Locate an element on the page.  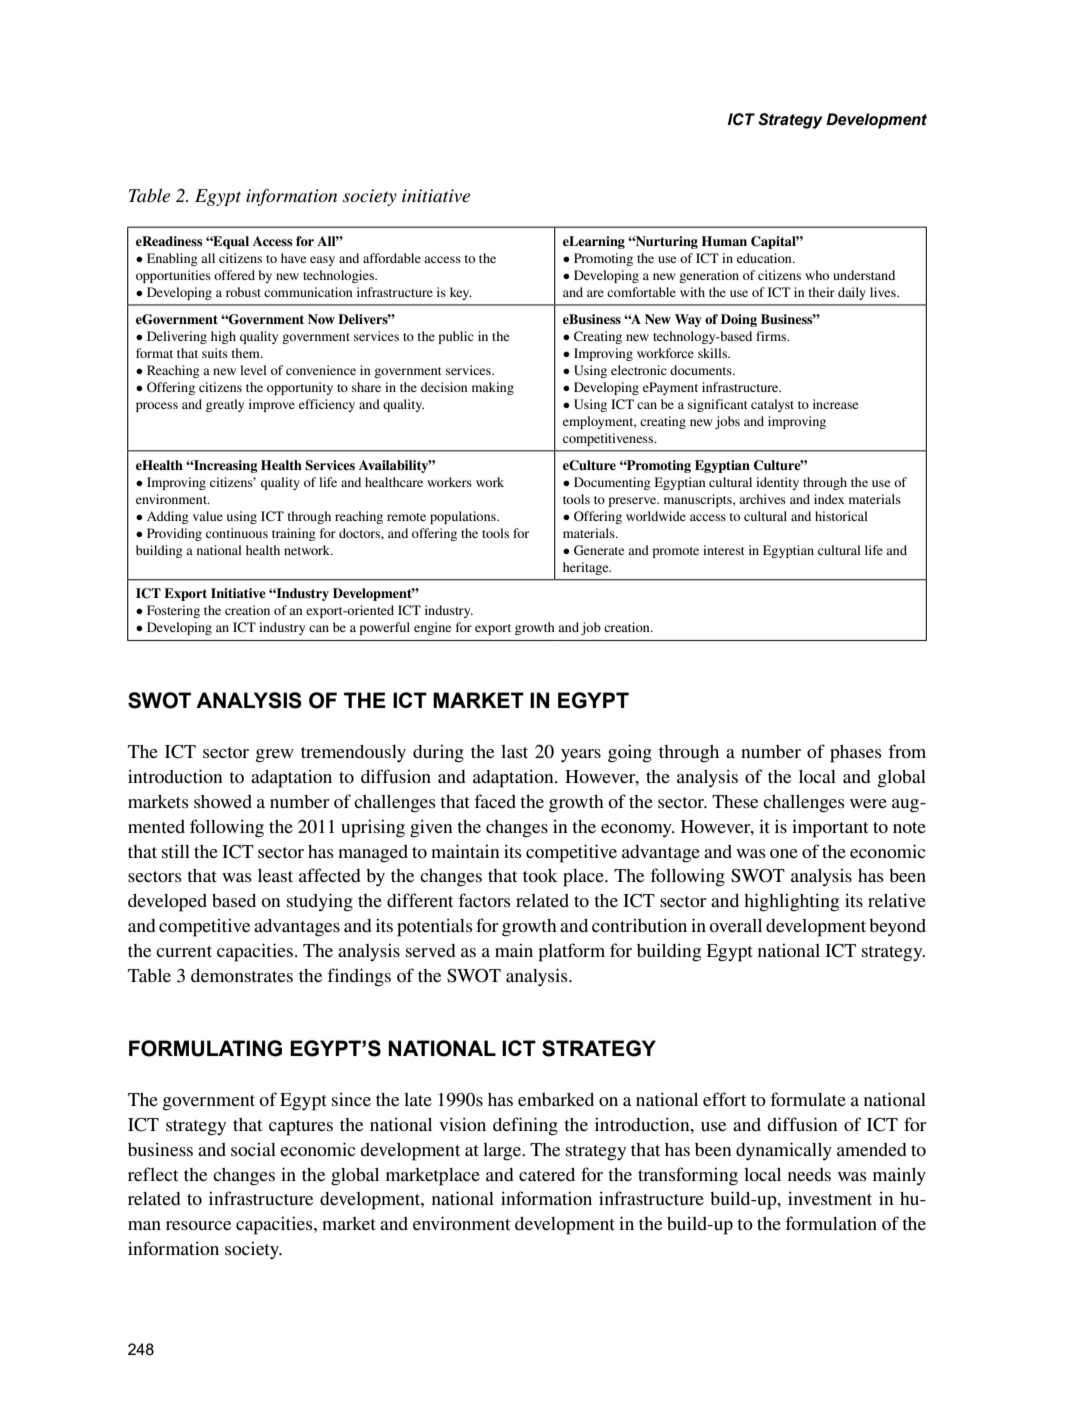
key is located at coordinates (461, 293).
